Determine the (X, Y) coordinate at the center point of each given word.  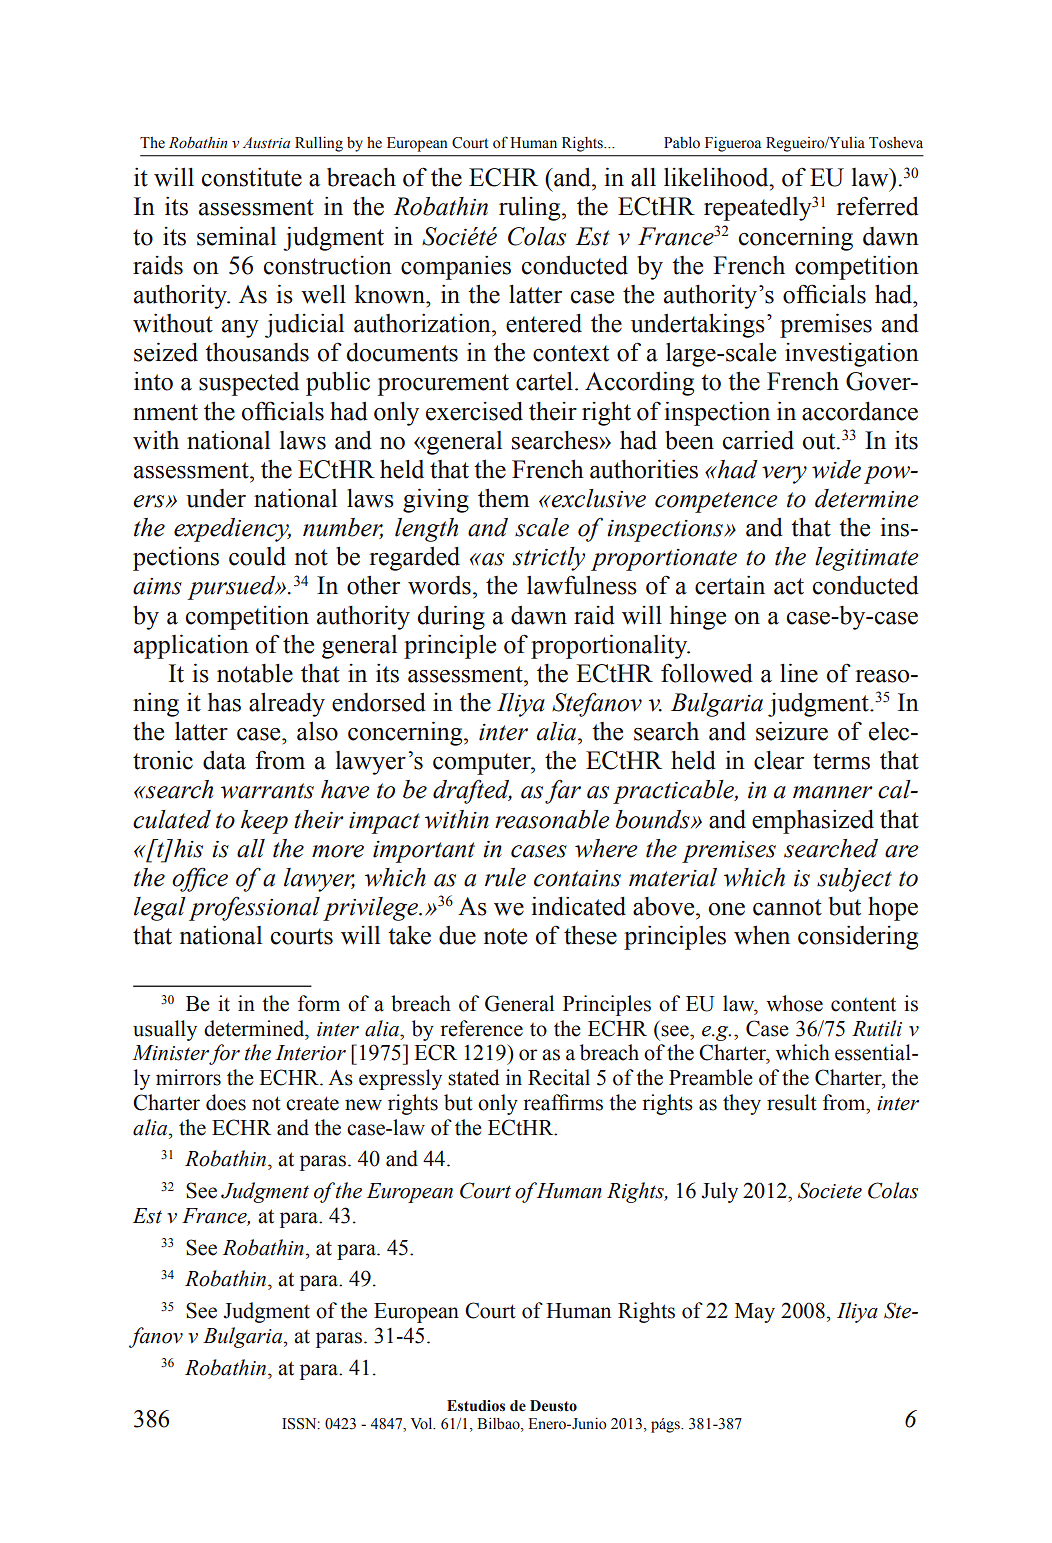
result (792, 1102)
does (226, 1102)
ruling (531, 209)
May (755, 1313)
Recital (559, 1077)
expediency (232, 530)
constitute (252, 177)
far (563, 791)
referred (878, 206)
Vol (423, 1423)
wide (836, 469)
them (503, 498)
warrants (267, 791)
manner (833, 792)
